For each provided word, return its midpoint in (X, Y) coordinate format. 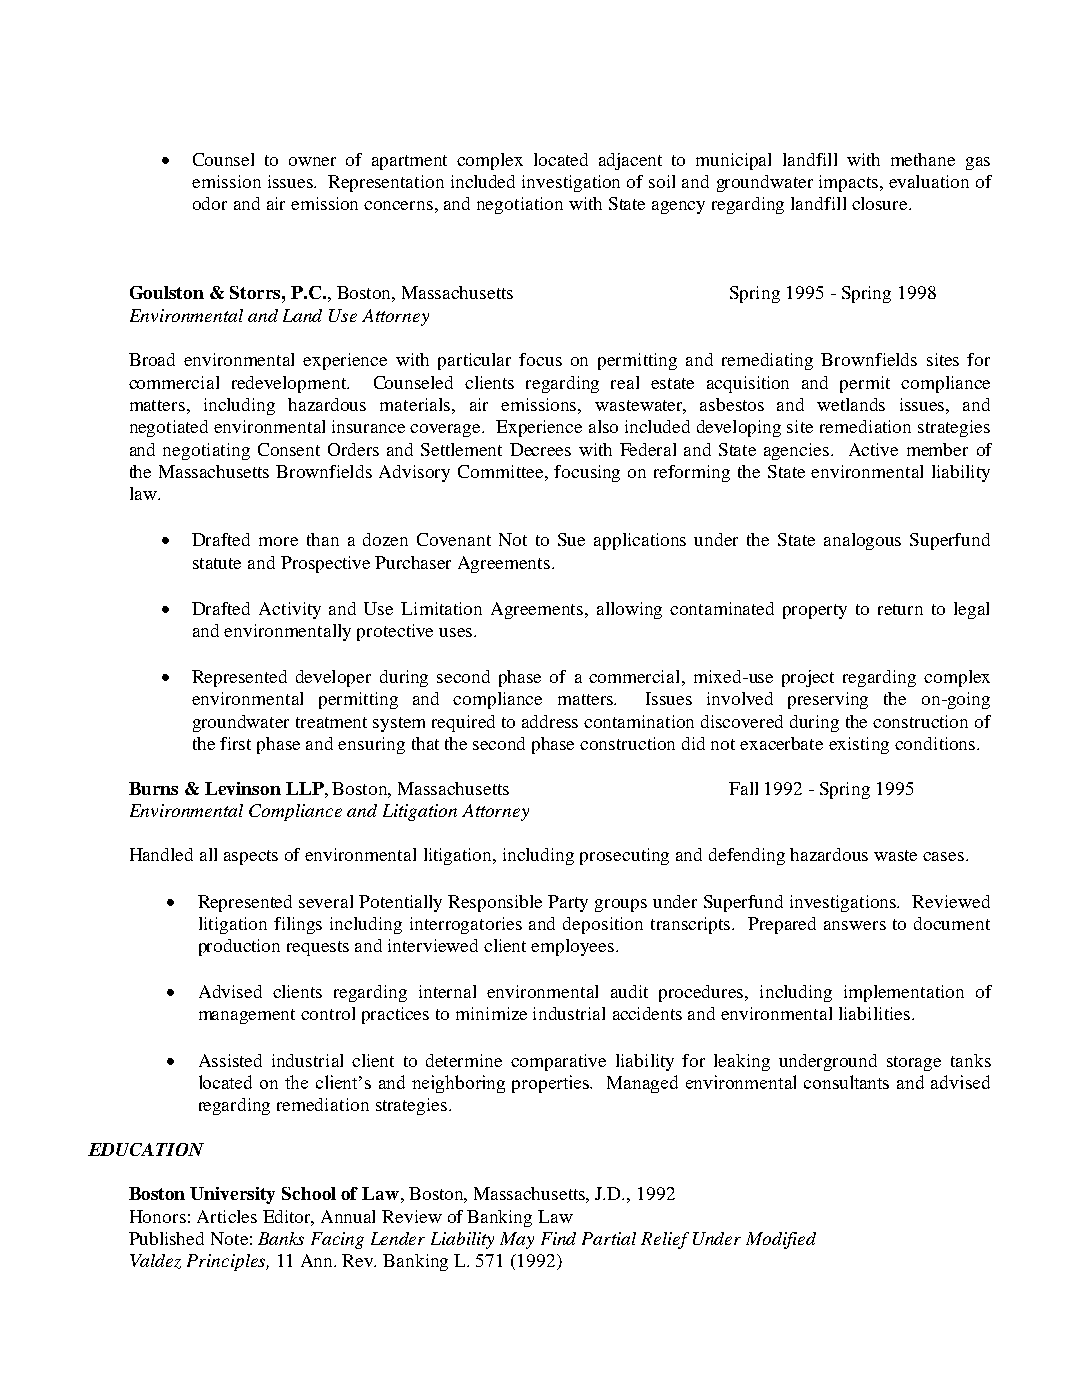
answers (855, 925)
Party (568, 903)
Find (558, 1238)
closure (881, 203)
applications (640, 541)
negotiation (520, 205)
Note (229, 1238)
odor (210, 203)
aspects (251, 857)
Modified (781, 1240)
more (278, 541)
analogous (862, 541)
